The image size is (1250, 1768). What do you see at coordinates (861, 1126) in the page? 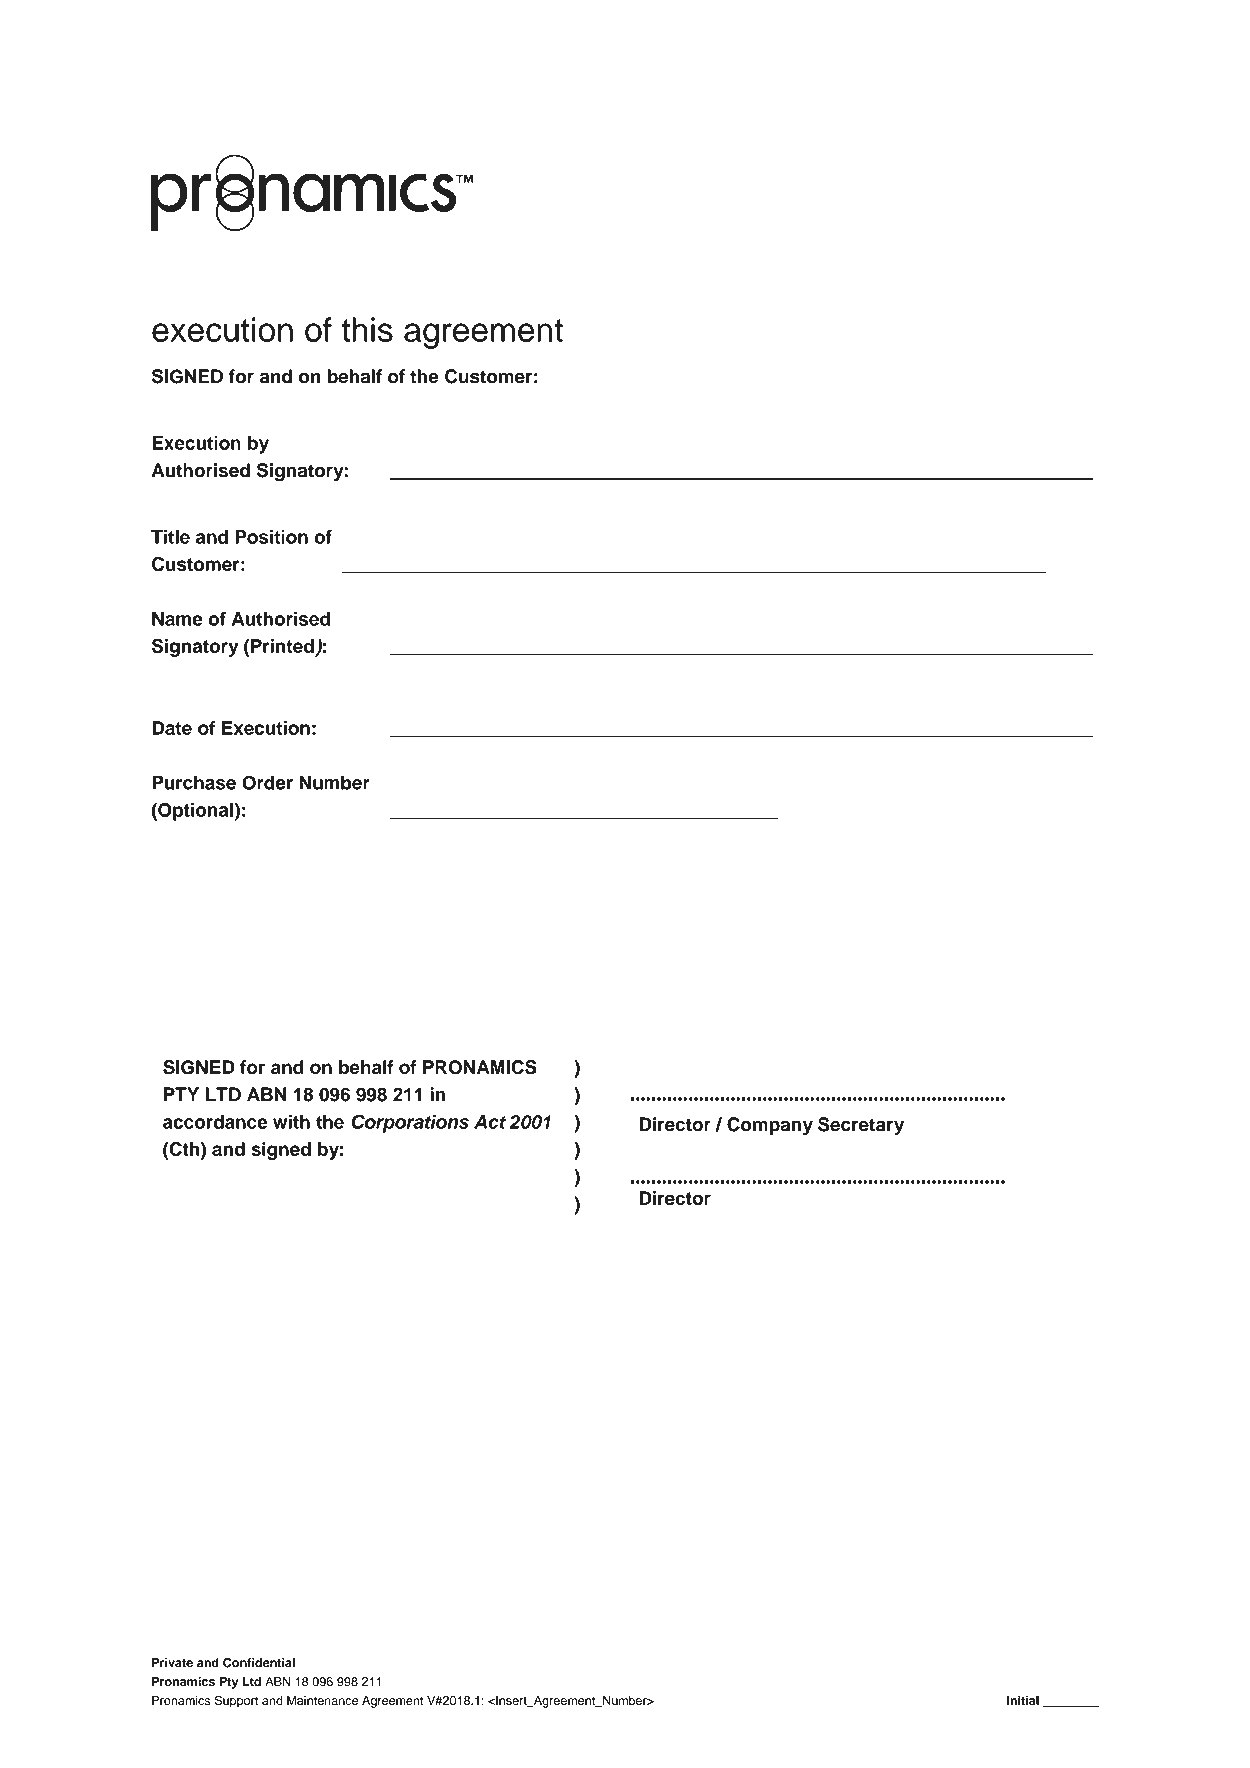
I see `Secretary` at bounding box center [861, 1126].
